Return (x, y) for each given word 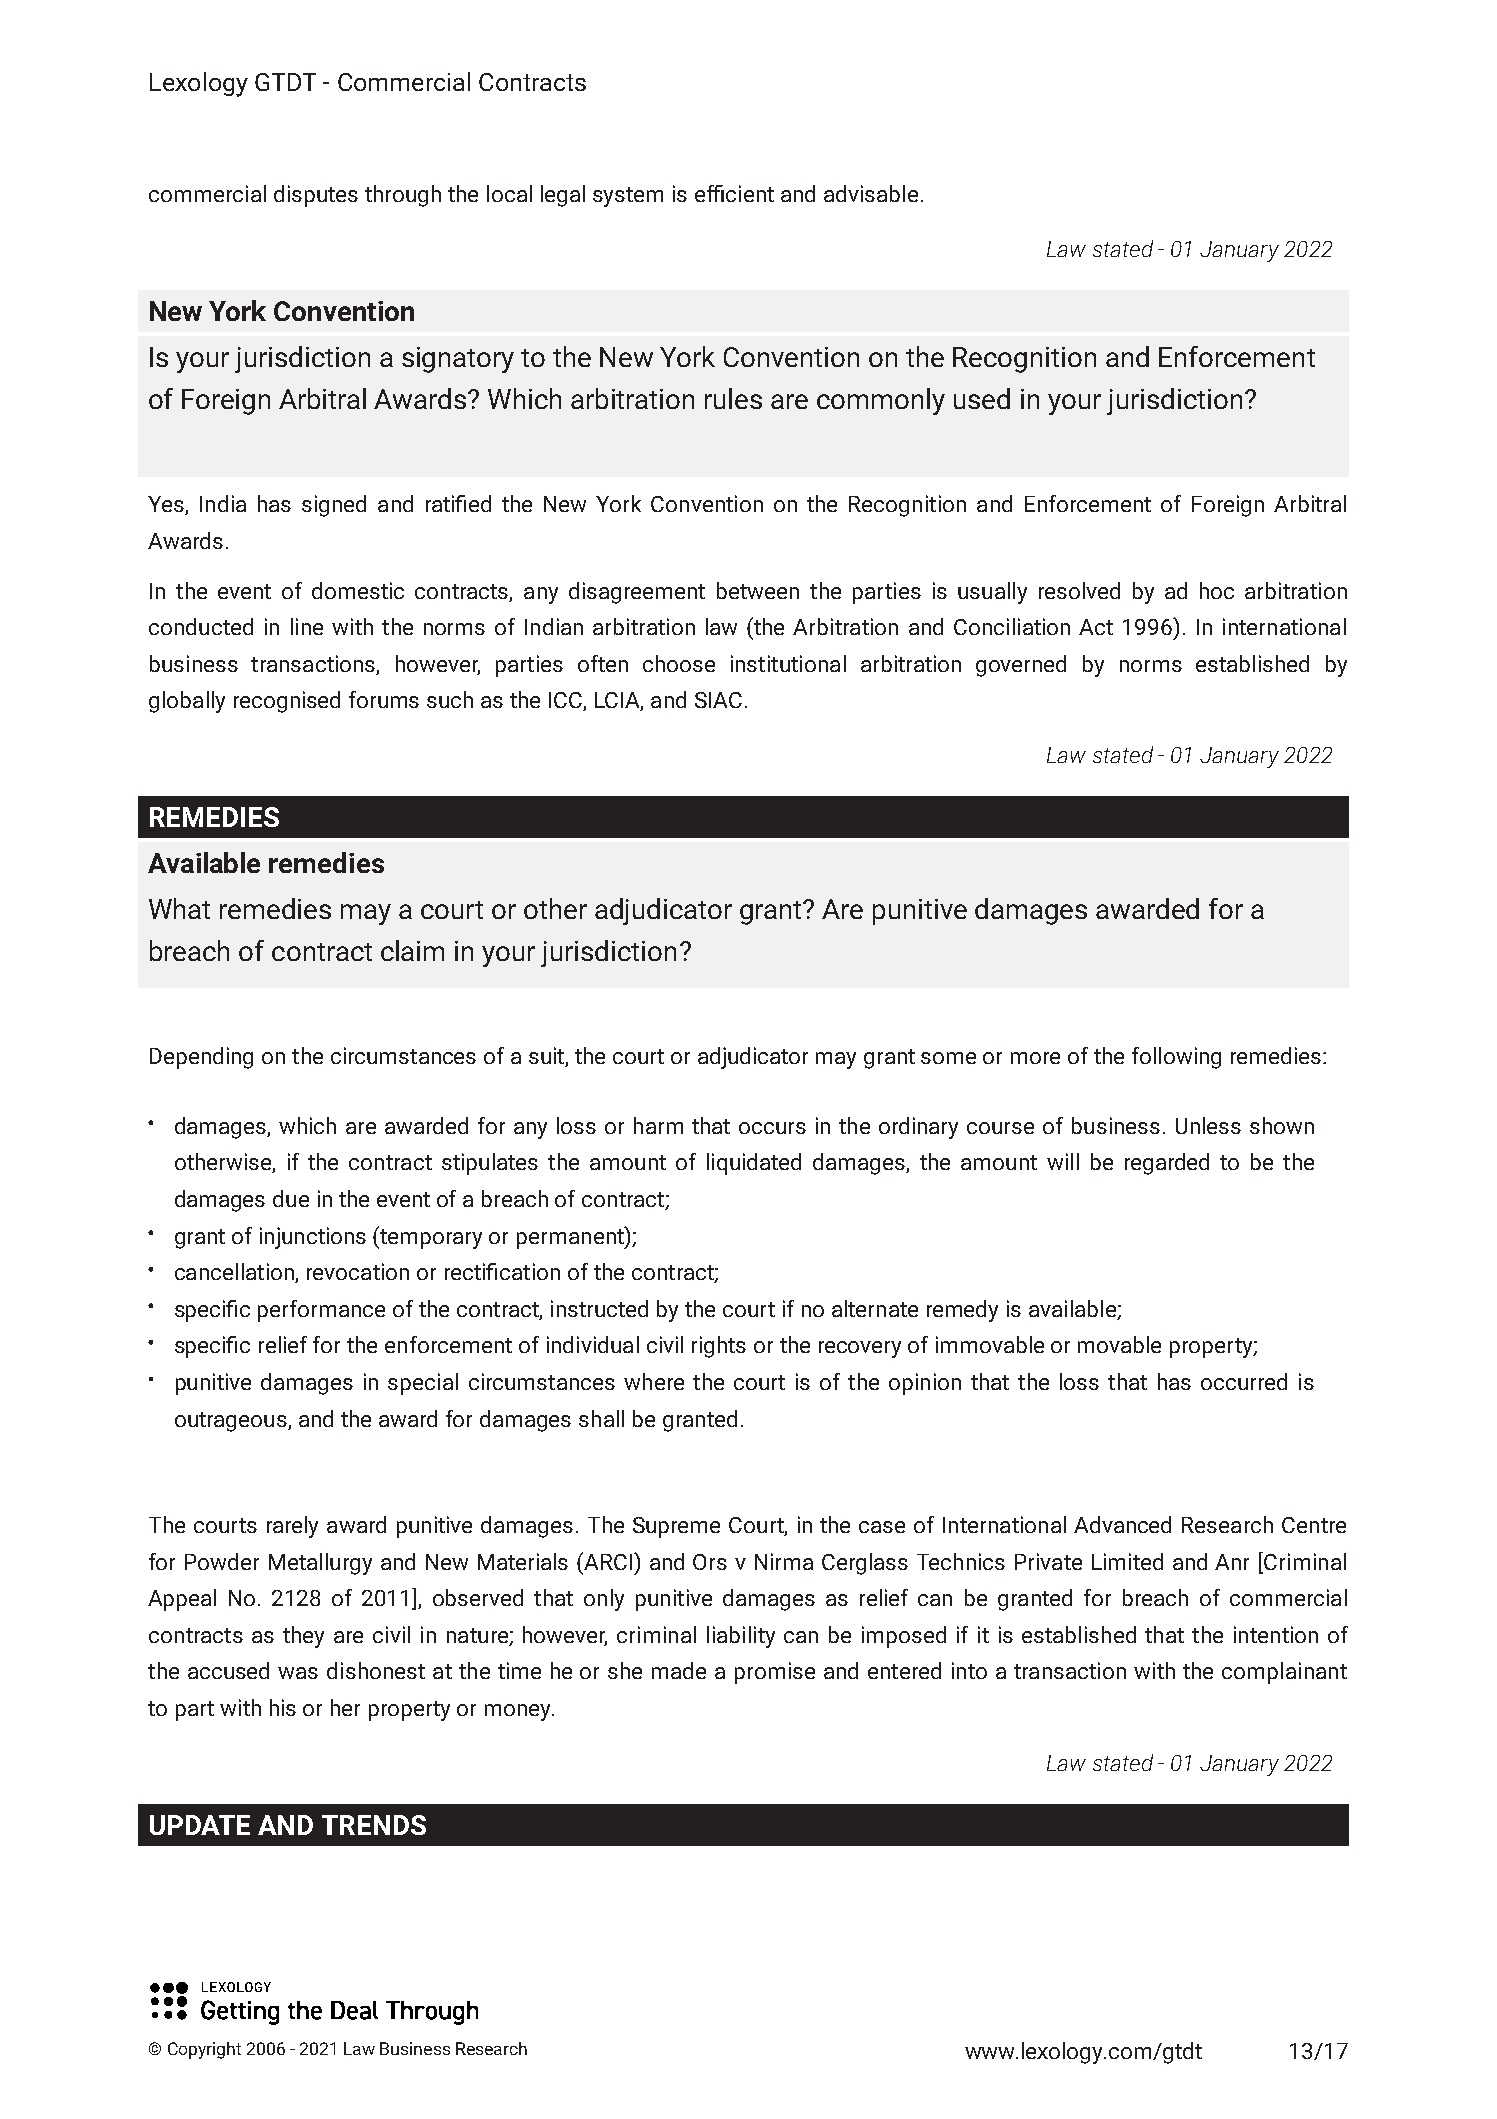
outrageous (232, 1422)
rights (719, 1347)
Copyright (204, 2050)
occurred (1244, 1381)
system (628, 197)
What (179, 908)
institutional (788, 663)
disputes (316, 196)
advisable (871, 193)
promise (775, 1673)
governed (1021, 666)
